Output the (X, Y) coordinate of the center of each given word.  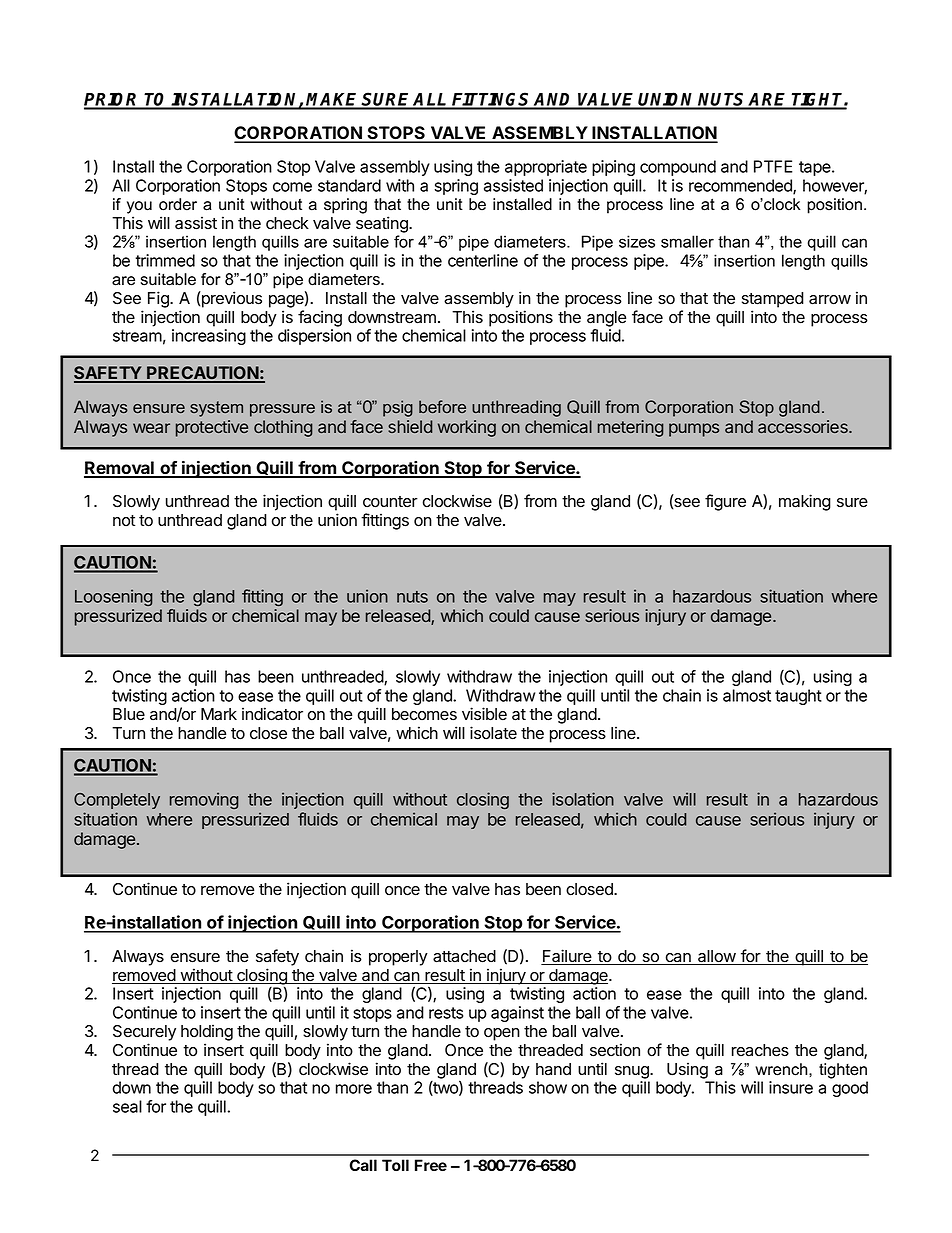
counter (390, 502)
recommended (741, 186)
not (124, 521)
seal (127, 1106)
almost (747, 695)
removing (204, 800)
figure (725, 502)
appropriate (546, 168)
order (178, 204)
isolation (583, 799)
